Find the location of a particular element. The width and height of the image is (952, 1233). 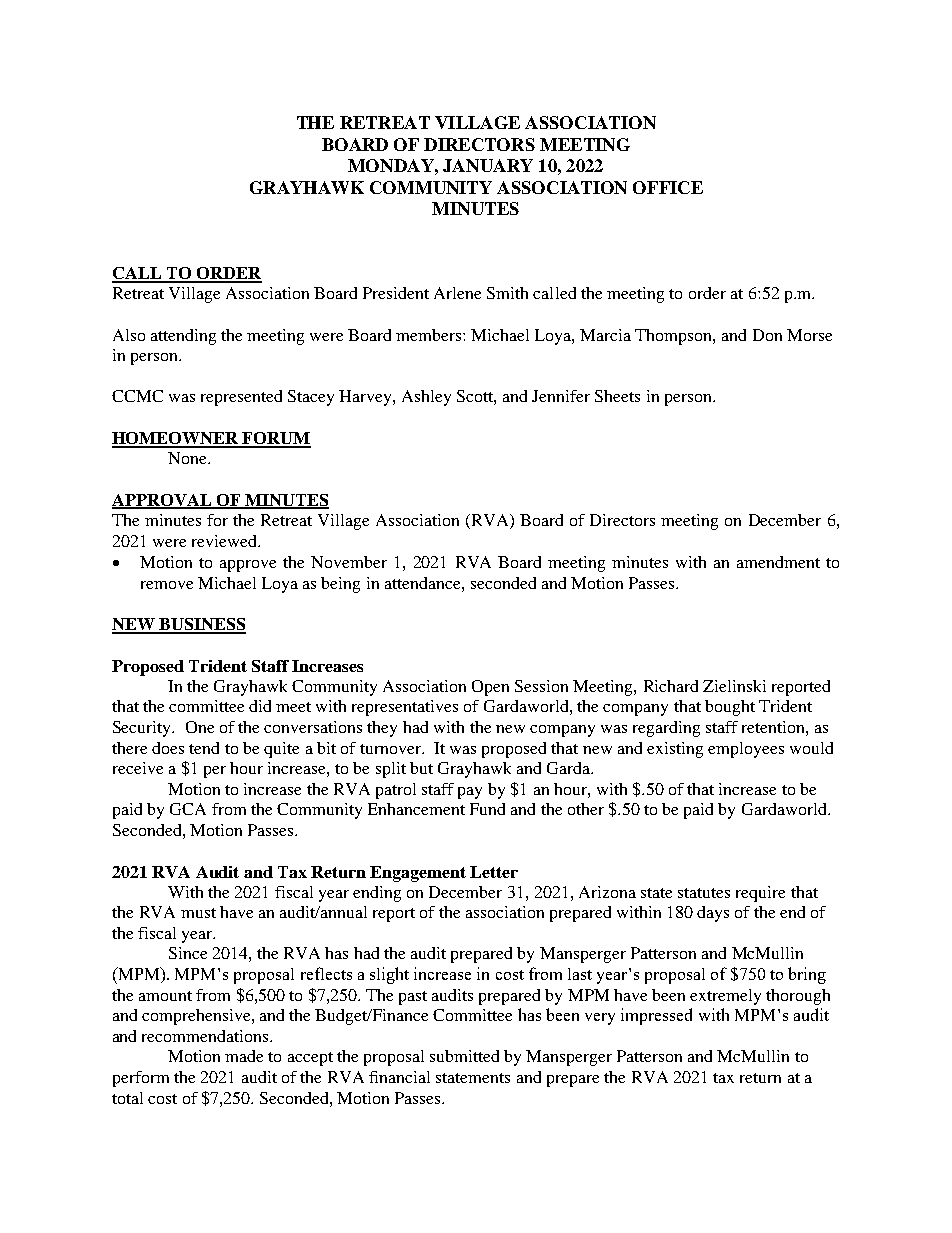

BUSINESS is located at coordinates (201, 625).
